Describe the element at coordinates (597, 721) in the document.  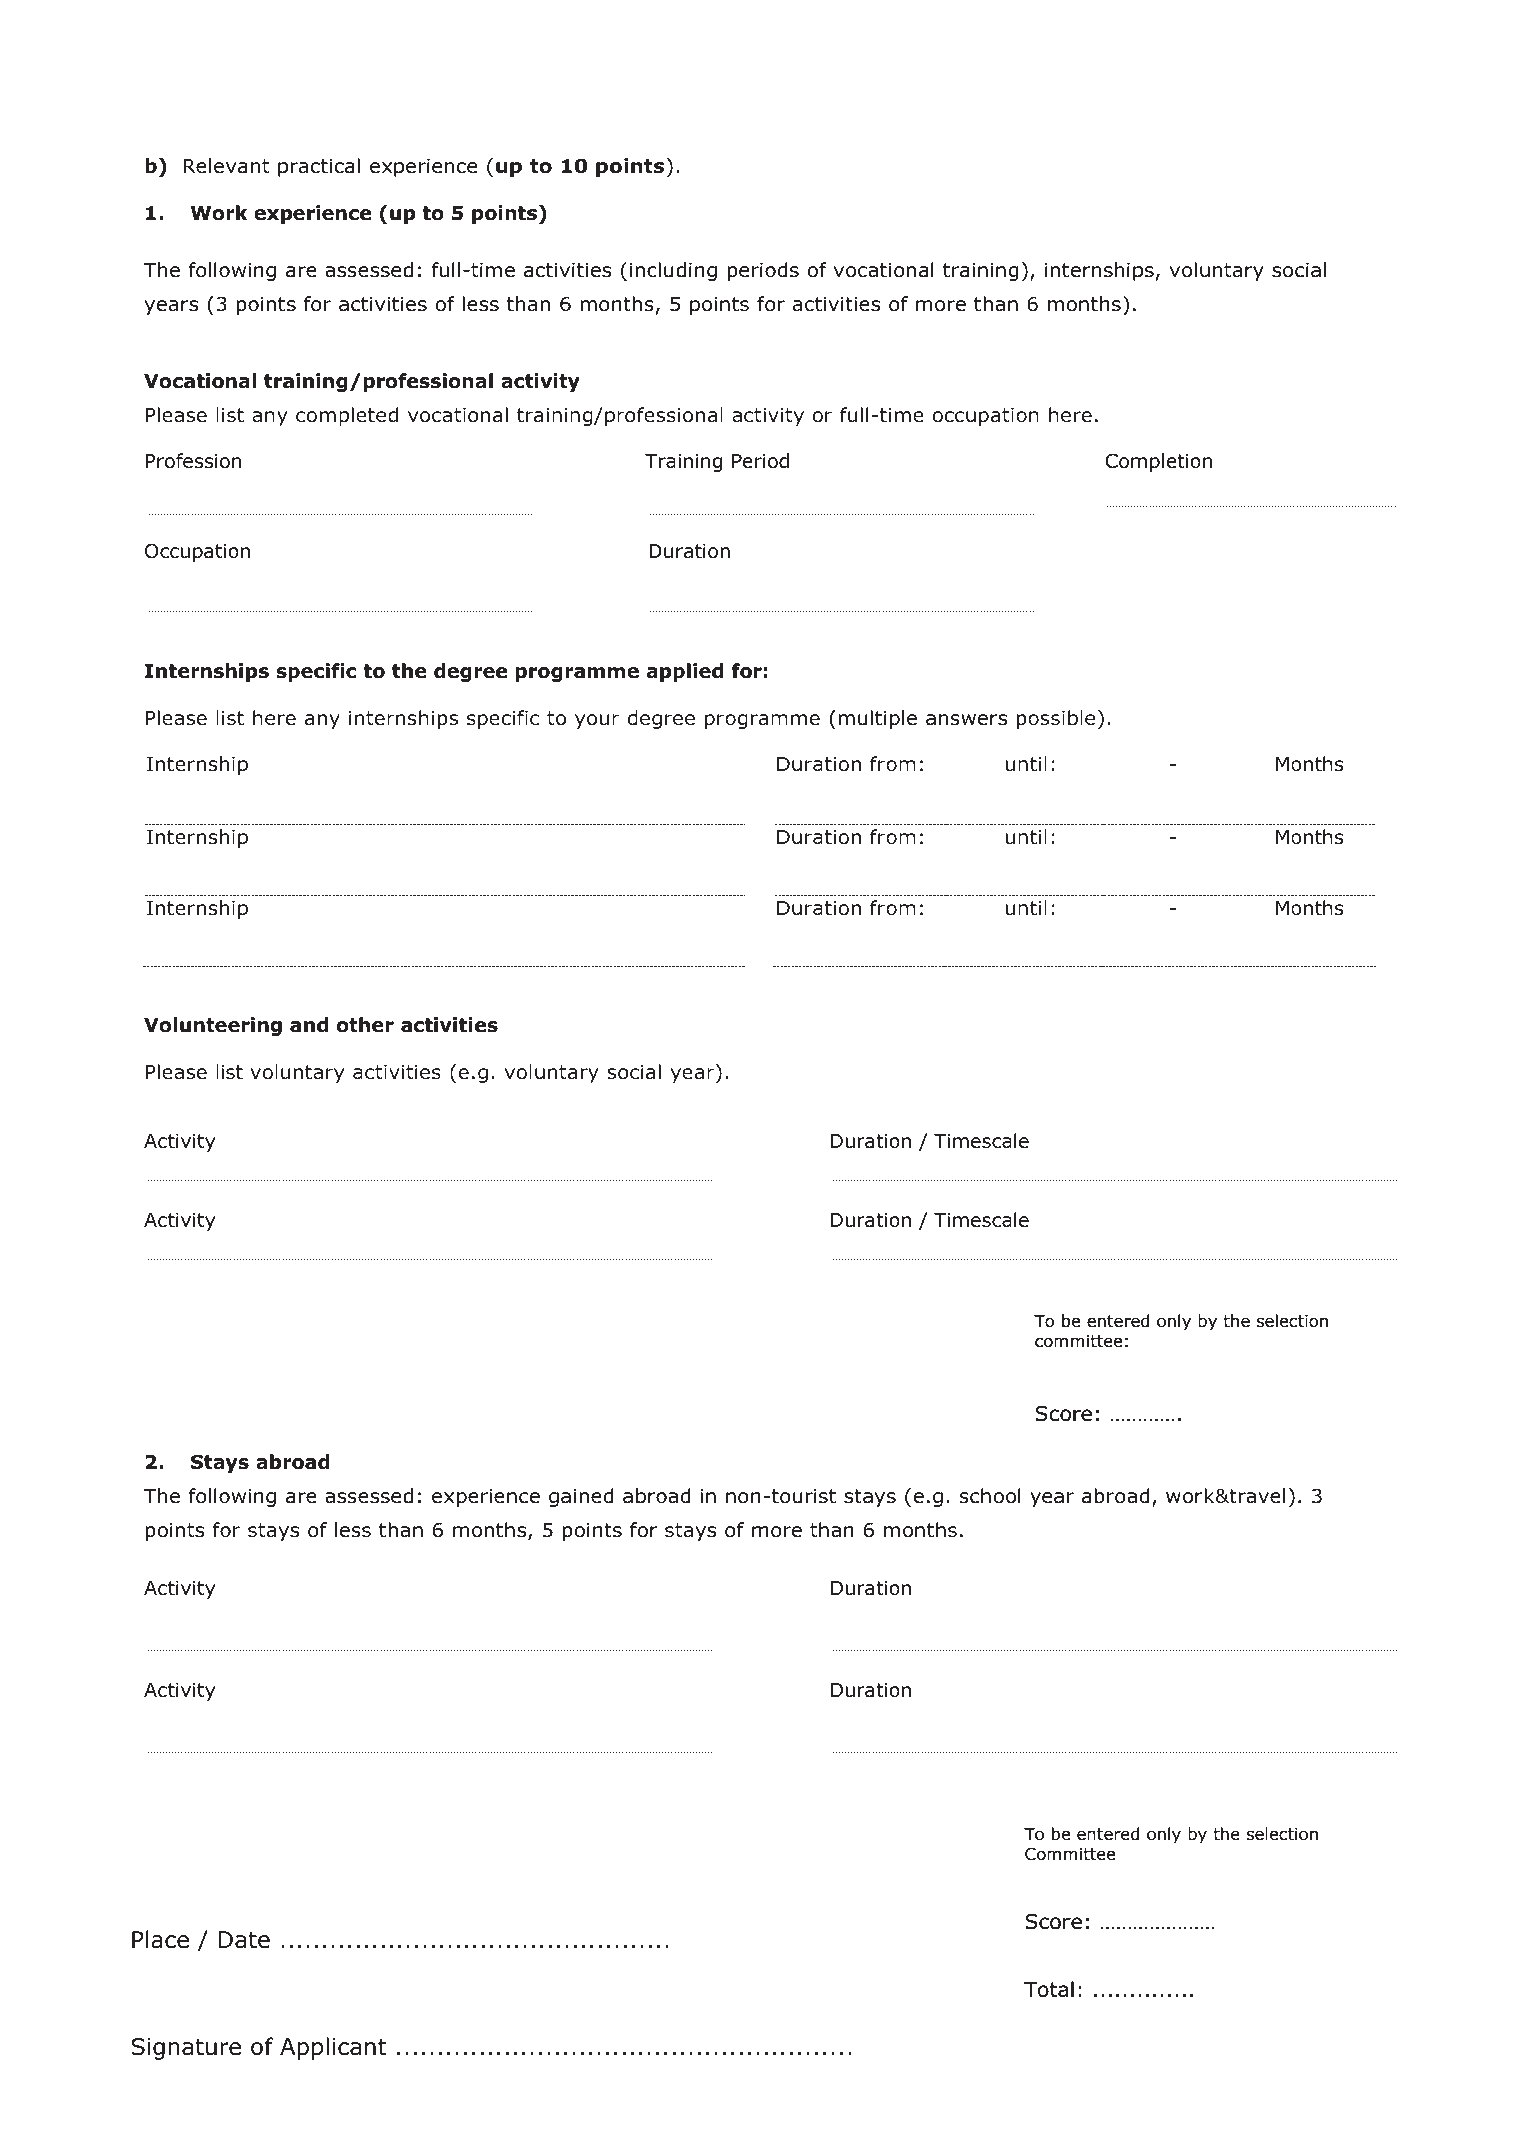
I see `your` at that location.
